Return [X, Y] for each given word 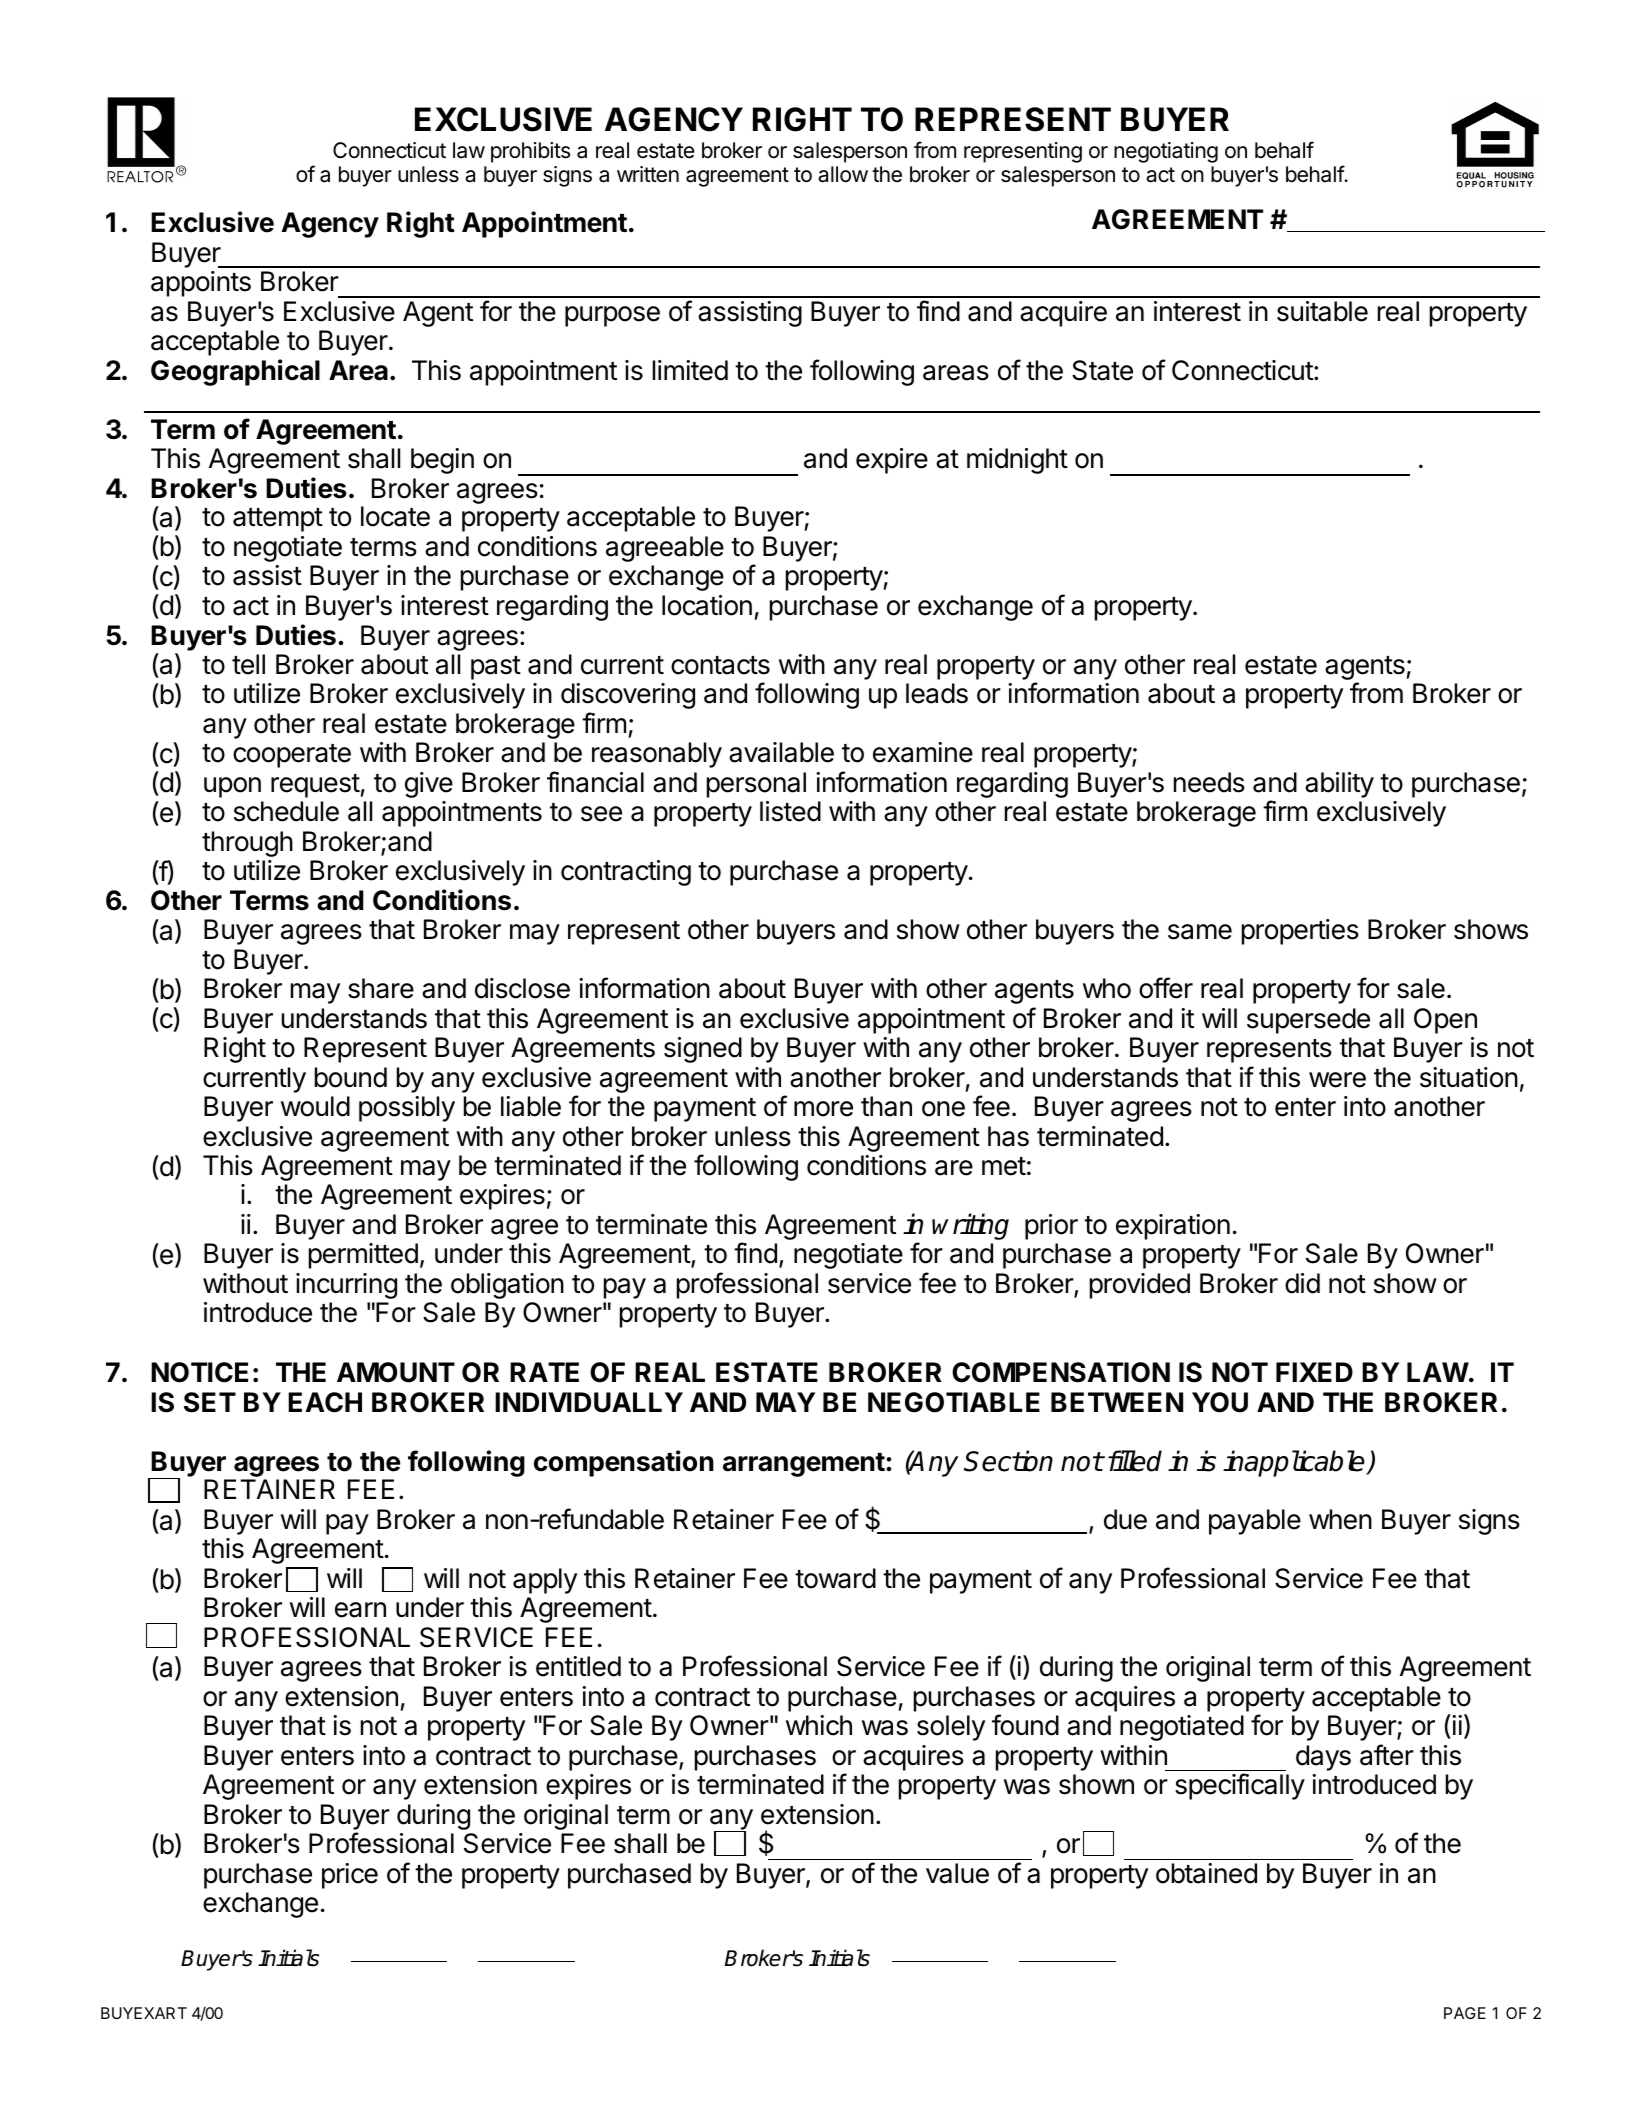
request [316, 786]
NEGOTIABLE [954, 1402]
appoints [201, 284]
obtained [1206, 1873]
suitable [1322, 311]
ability [1339, 785]
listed [790, 811]
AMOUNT [396, 1372]
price [350, 1876]
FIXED [1314, 1372]
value [957, 1873]
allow [843, 174]
